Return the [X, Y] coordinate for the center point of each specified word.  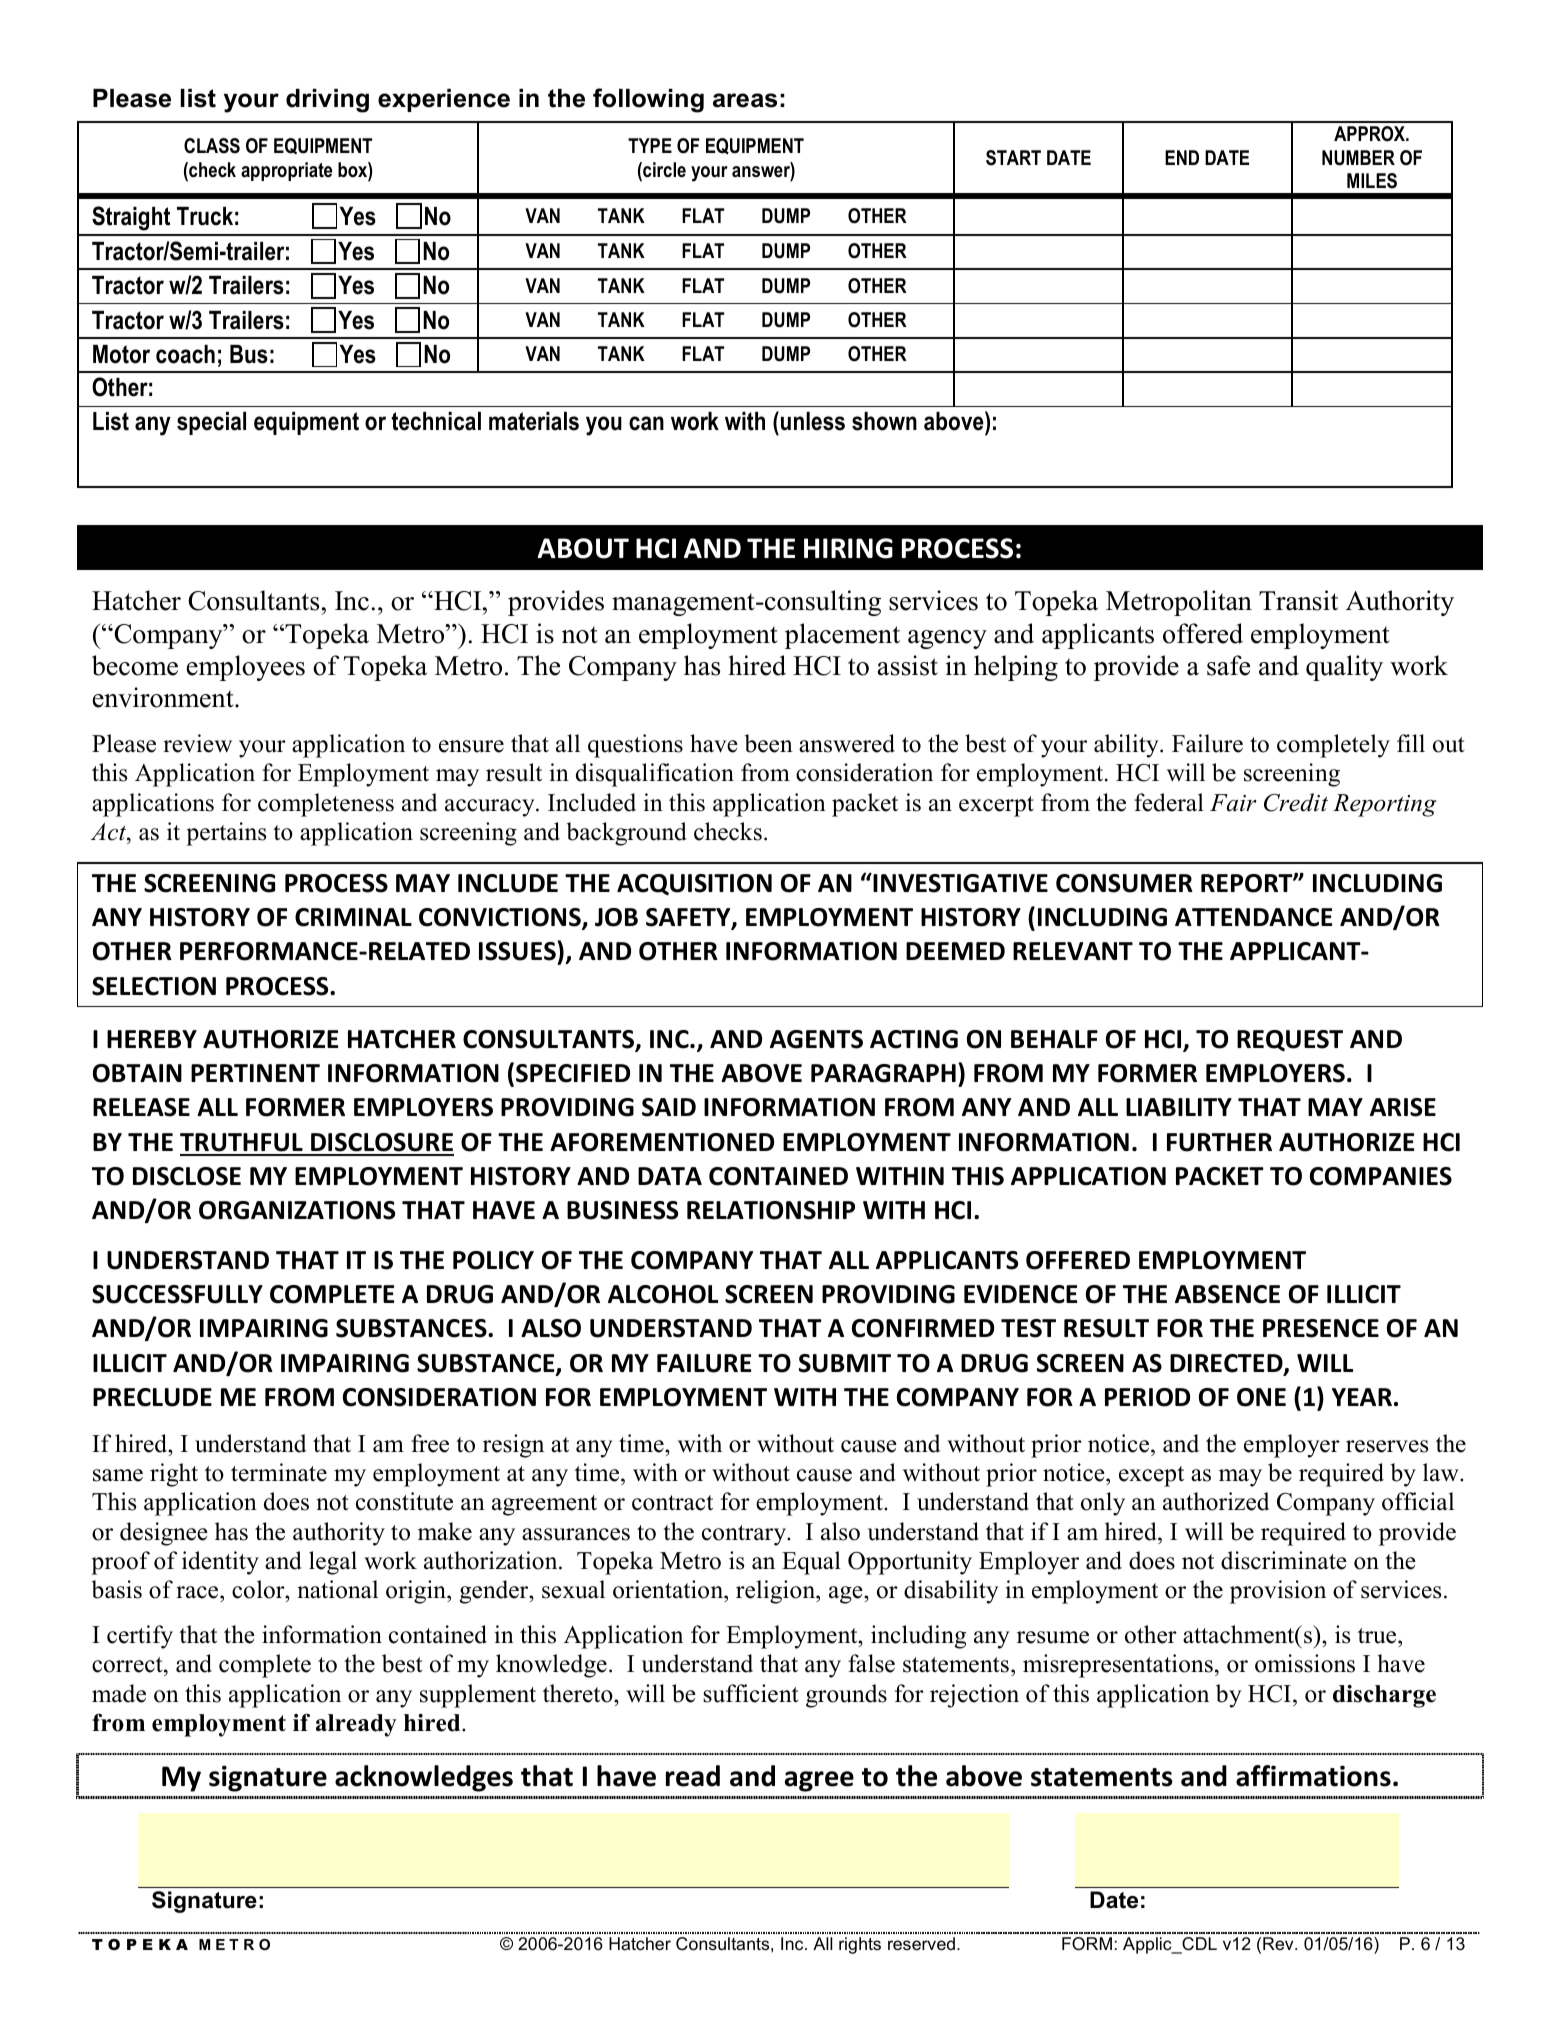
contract [672, 1503]
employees [246, 668]
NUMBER [1358, 158]
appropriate [286, 171]
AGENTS [816, 1039]
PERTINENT [255, 1073]
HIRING [848, 548]
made [119, 1693]
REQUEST [1290, 1040]
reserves [1387, 1446]
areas [745, 100]
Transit [1298, 600]
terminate [279, 1472]
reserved [921, 1944]
